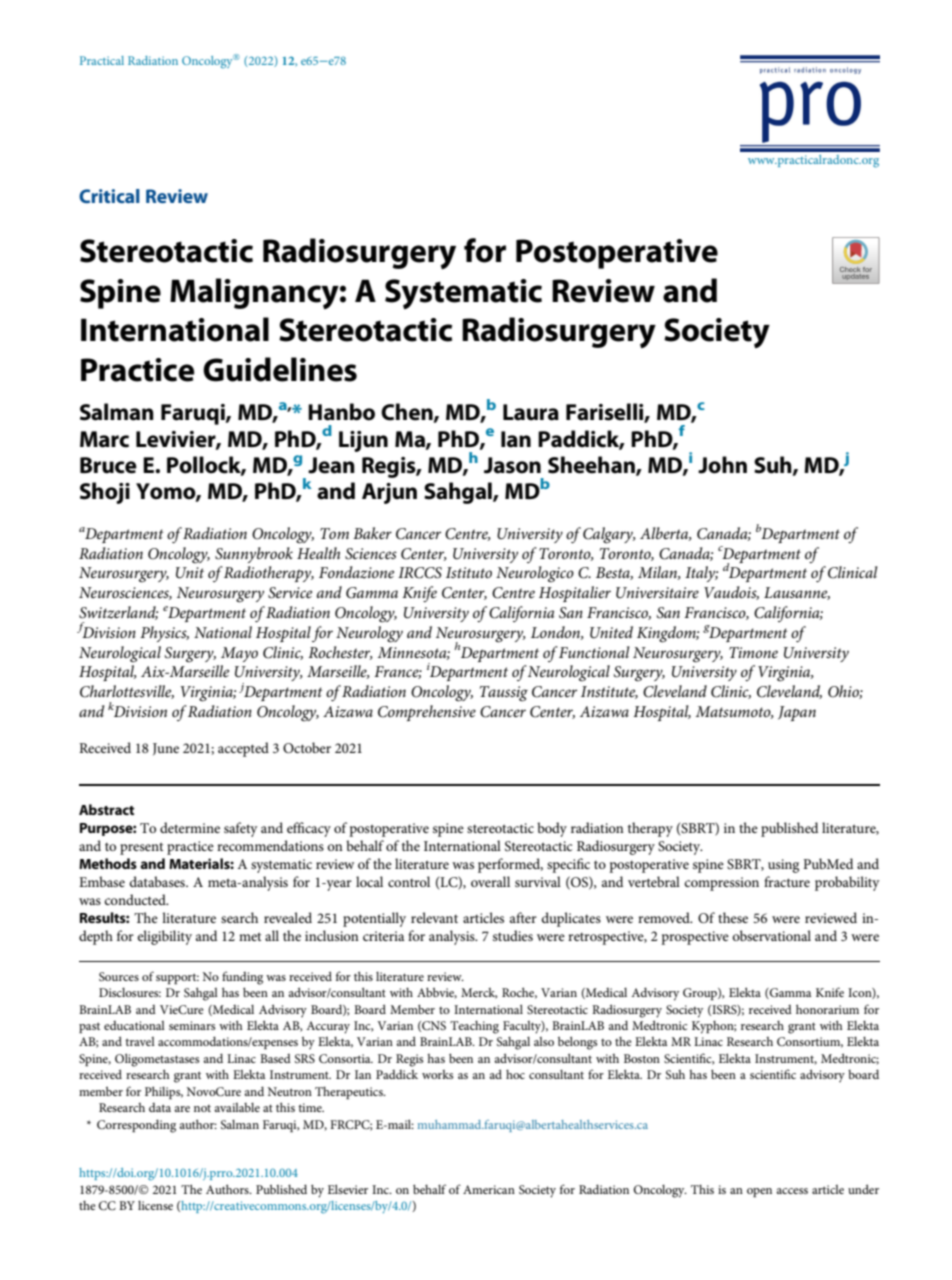  Describe the element at coordinates (797, 713) in the screenshot. I see `Japan` at that location.
